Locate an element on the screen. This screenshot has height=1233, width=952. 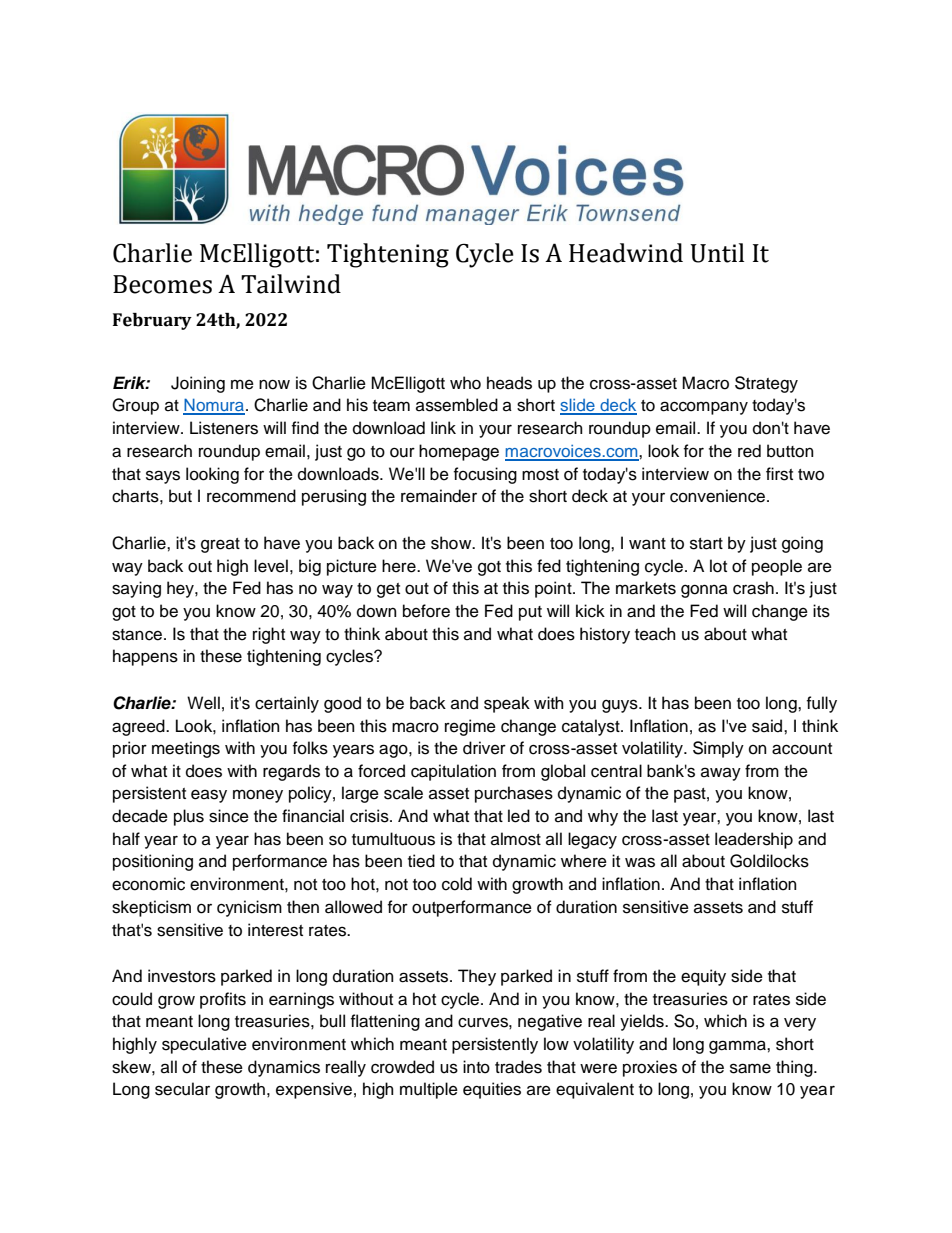
Headwind is located at coordinates (626, 253).
